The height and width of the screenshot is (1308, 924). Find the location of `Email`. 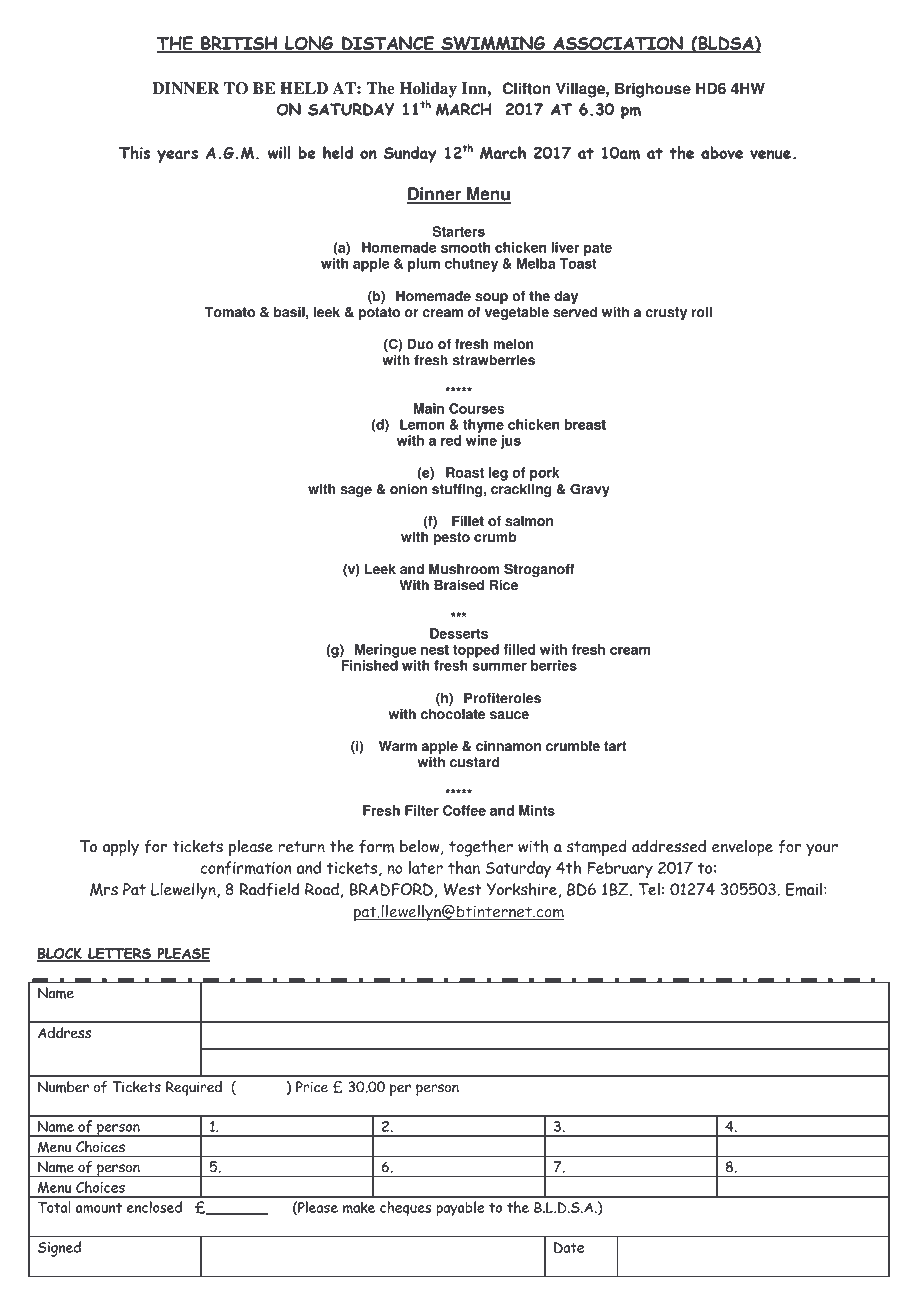

Email is located at coordinates (804, 889).
